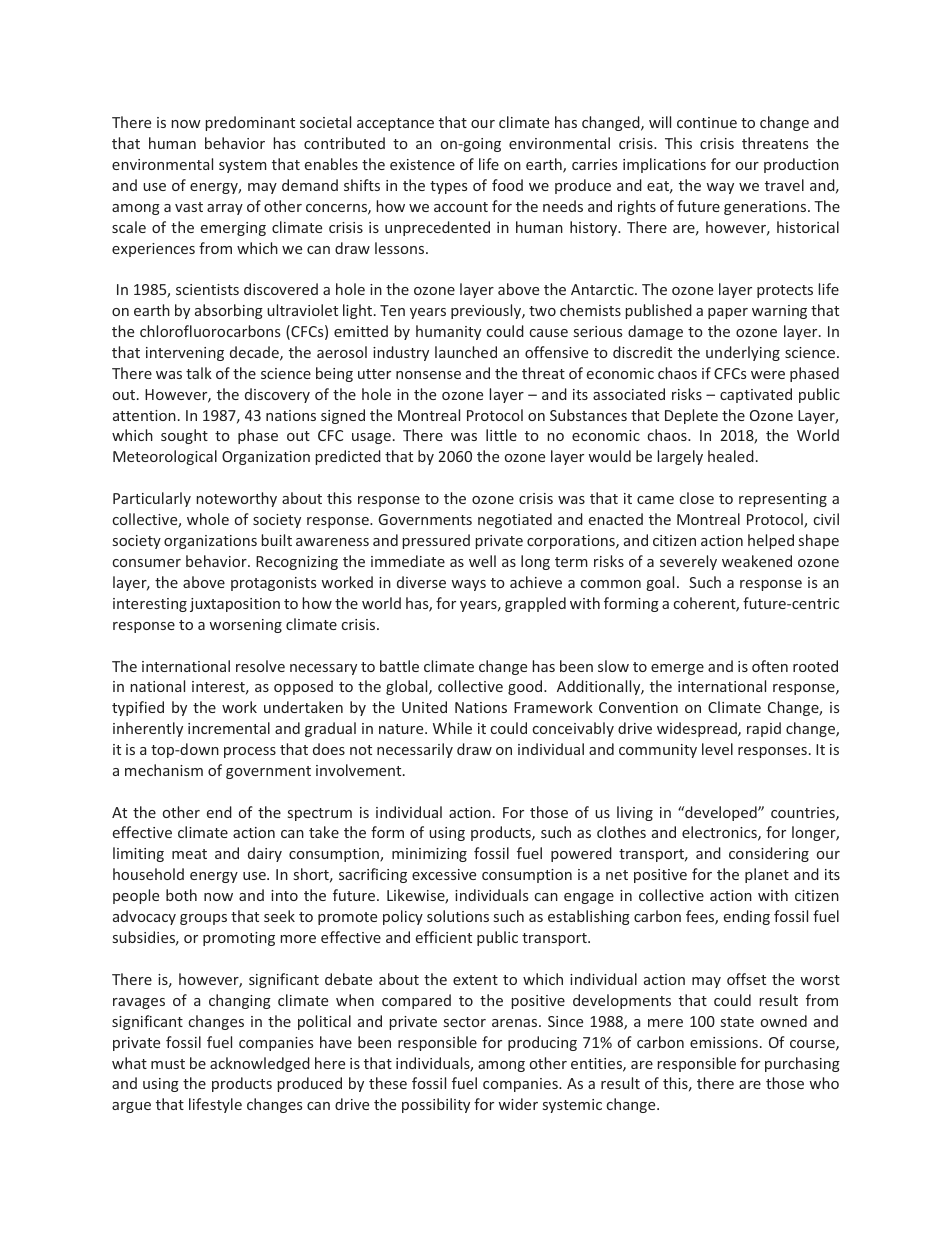 The width and height of the screenshot is (952, 1233). I want to click on healed, so click(731, 456).
